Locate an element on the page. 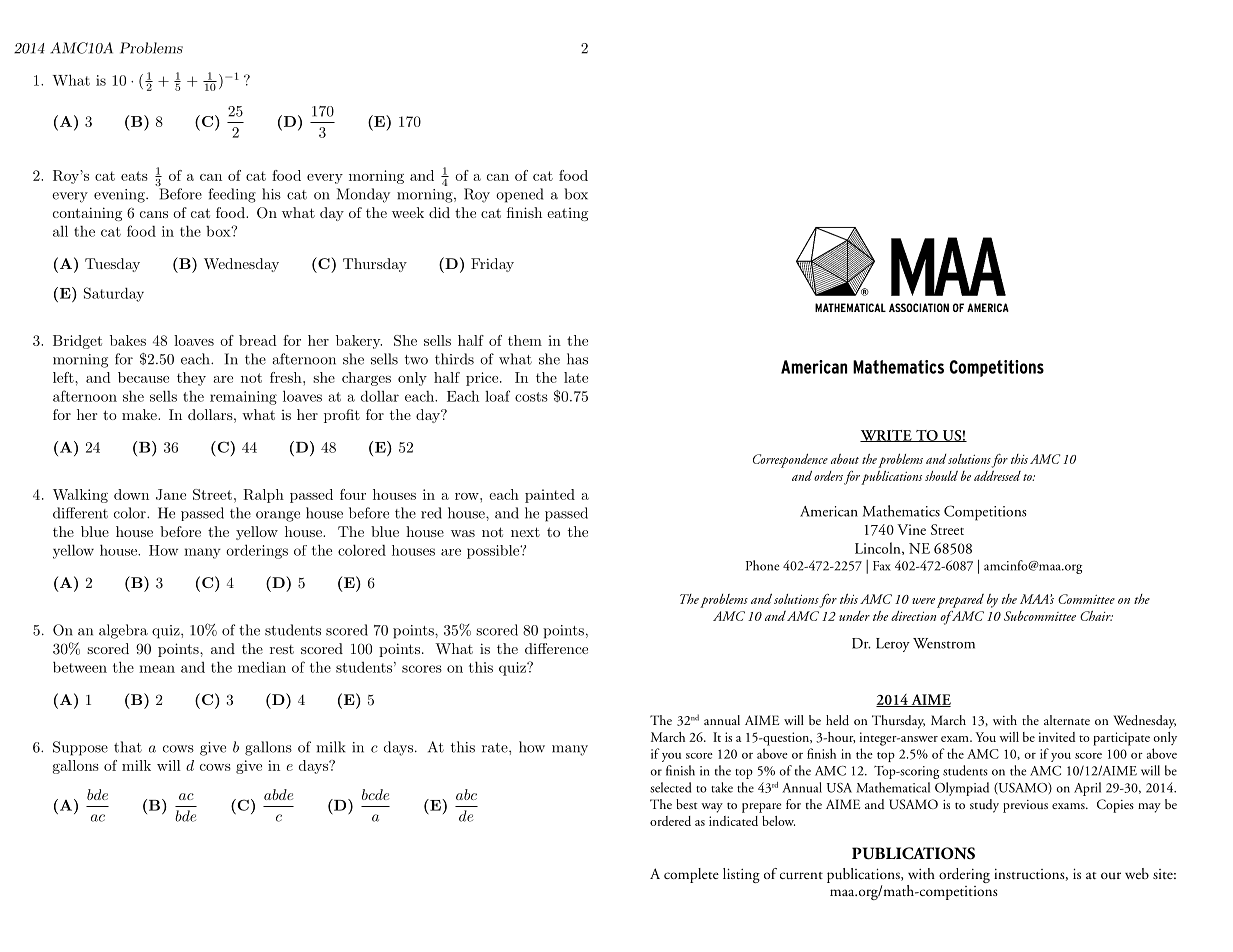 This page has width=1233, height=952. eating is located at coordinates (567, 214).
